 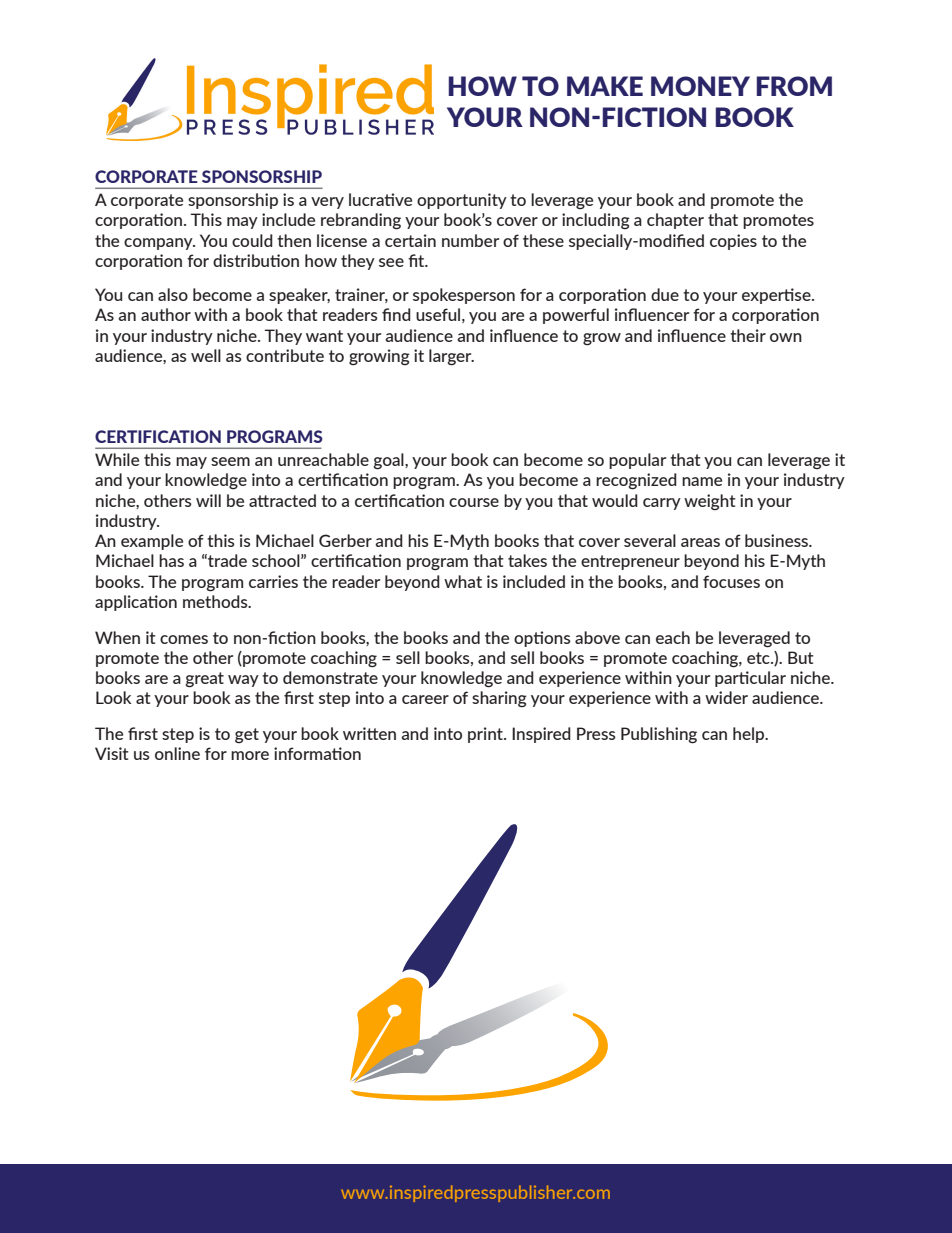 What do you see at coordinates (451, 357) in the screenshot?
I see `larger` at bounding box center [451, 357].
